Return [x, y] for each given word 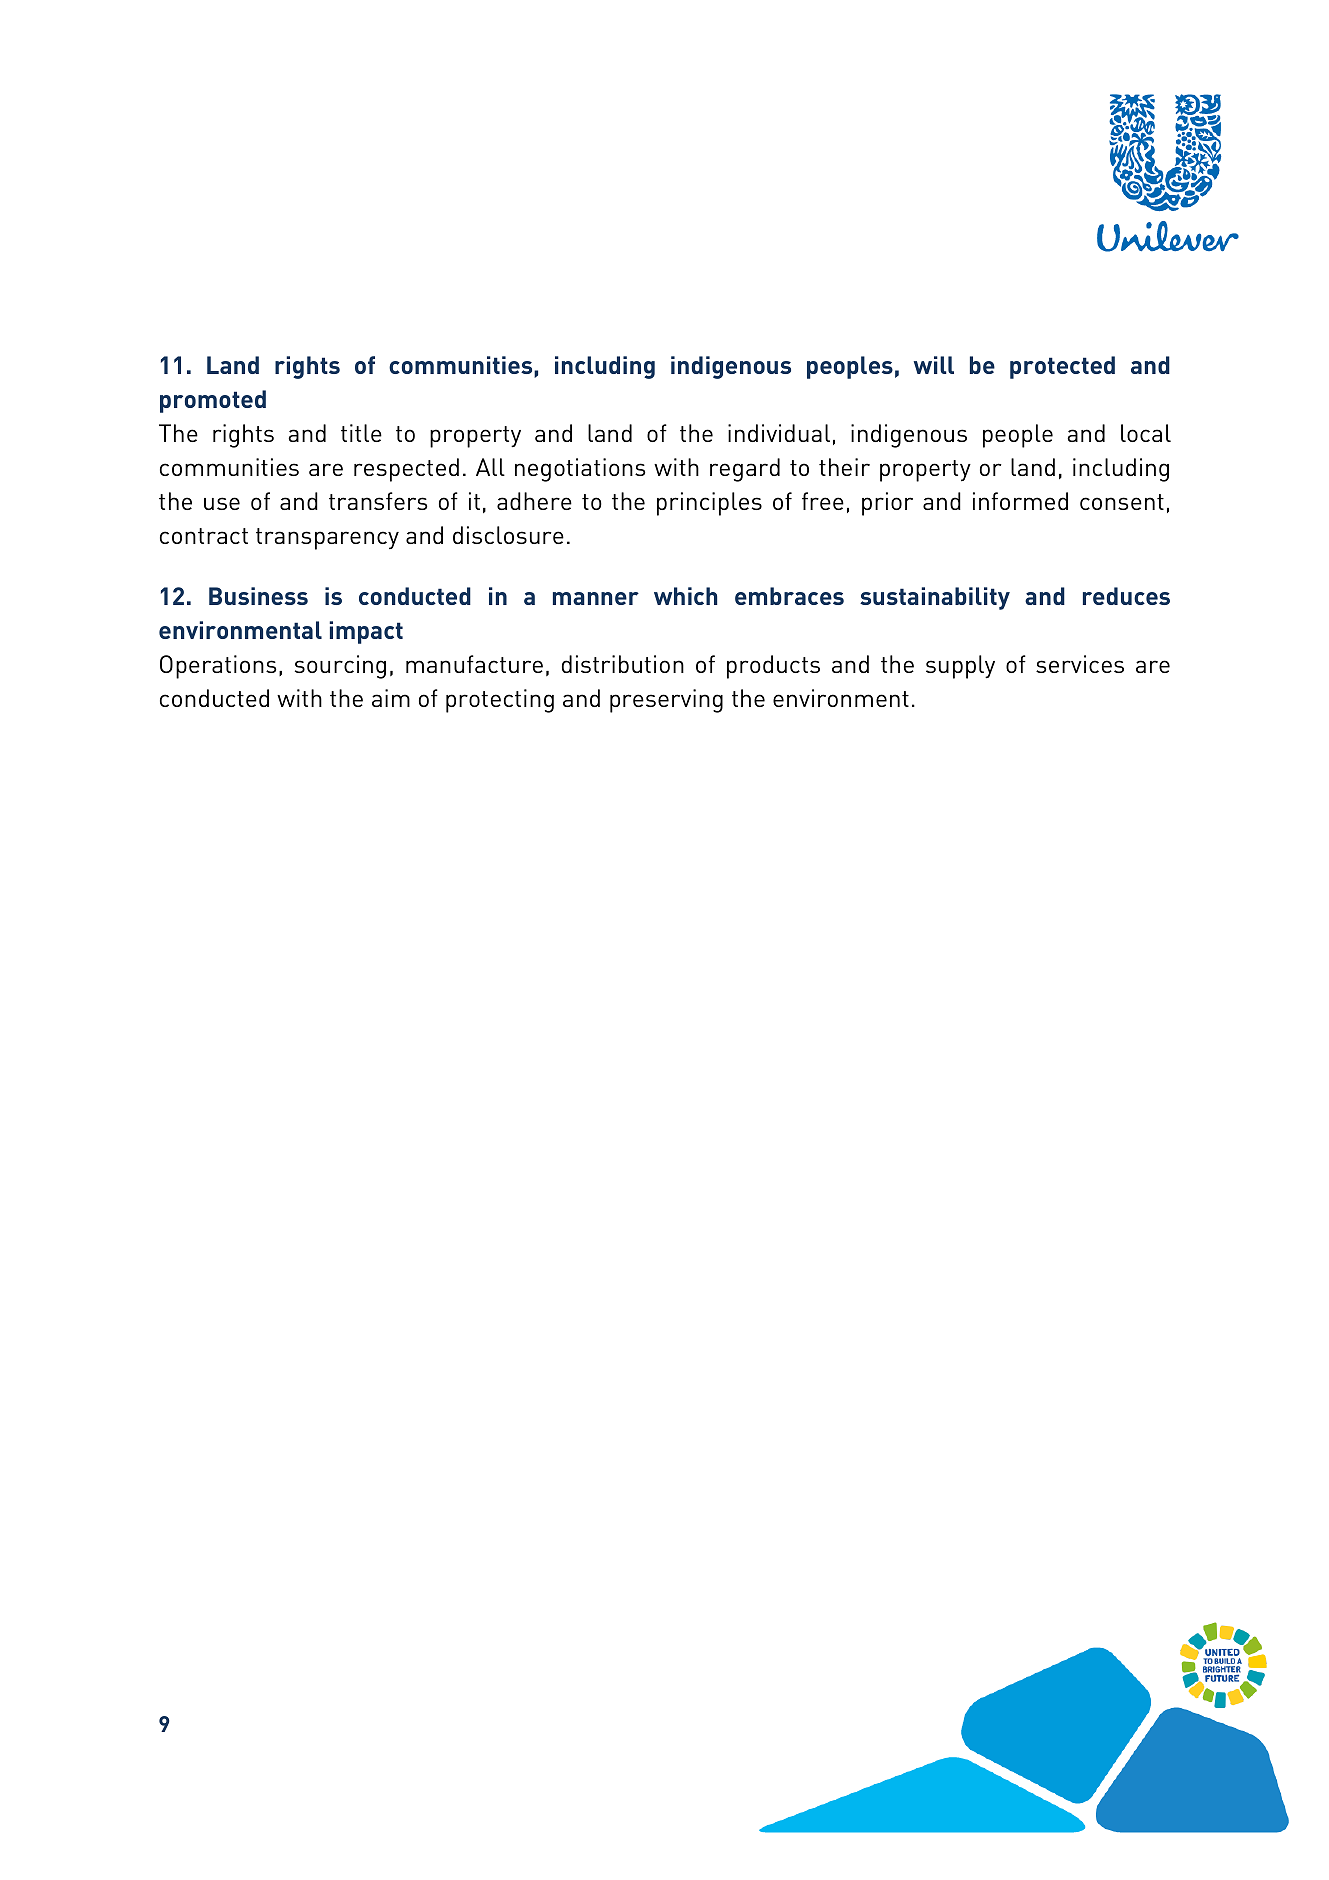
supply [960, 667]
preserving [666, 701]
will [934, 365]
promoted [213, 401]
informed [1020, 501]
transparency [327, 539]
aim [391, 698]
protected [1062, 367]
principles [709, 504]
